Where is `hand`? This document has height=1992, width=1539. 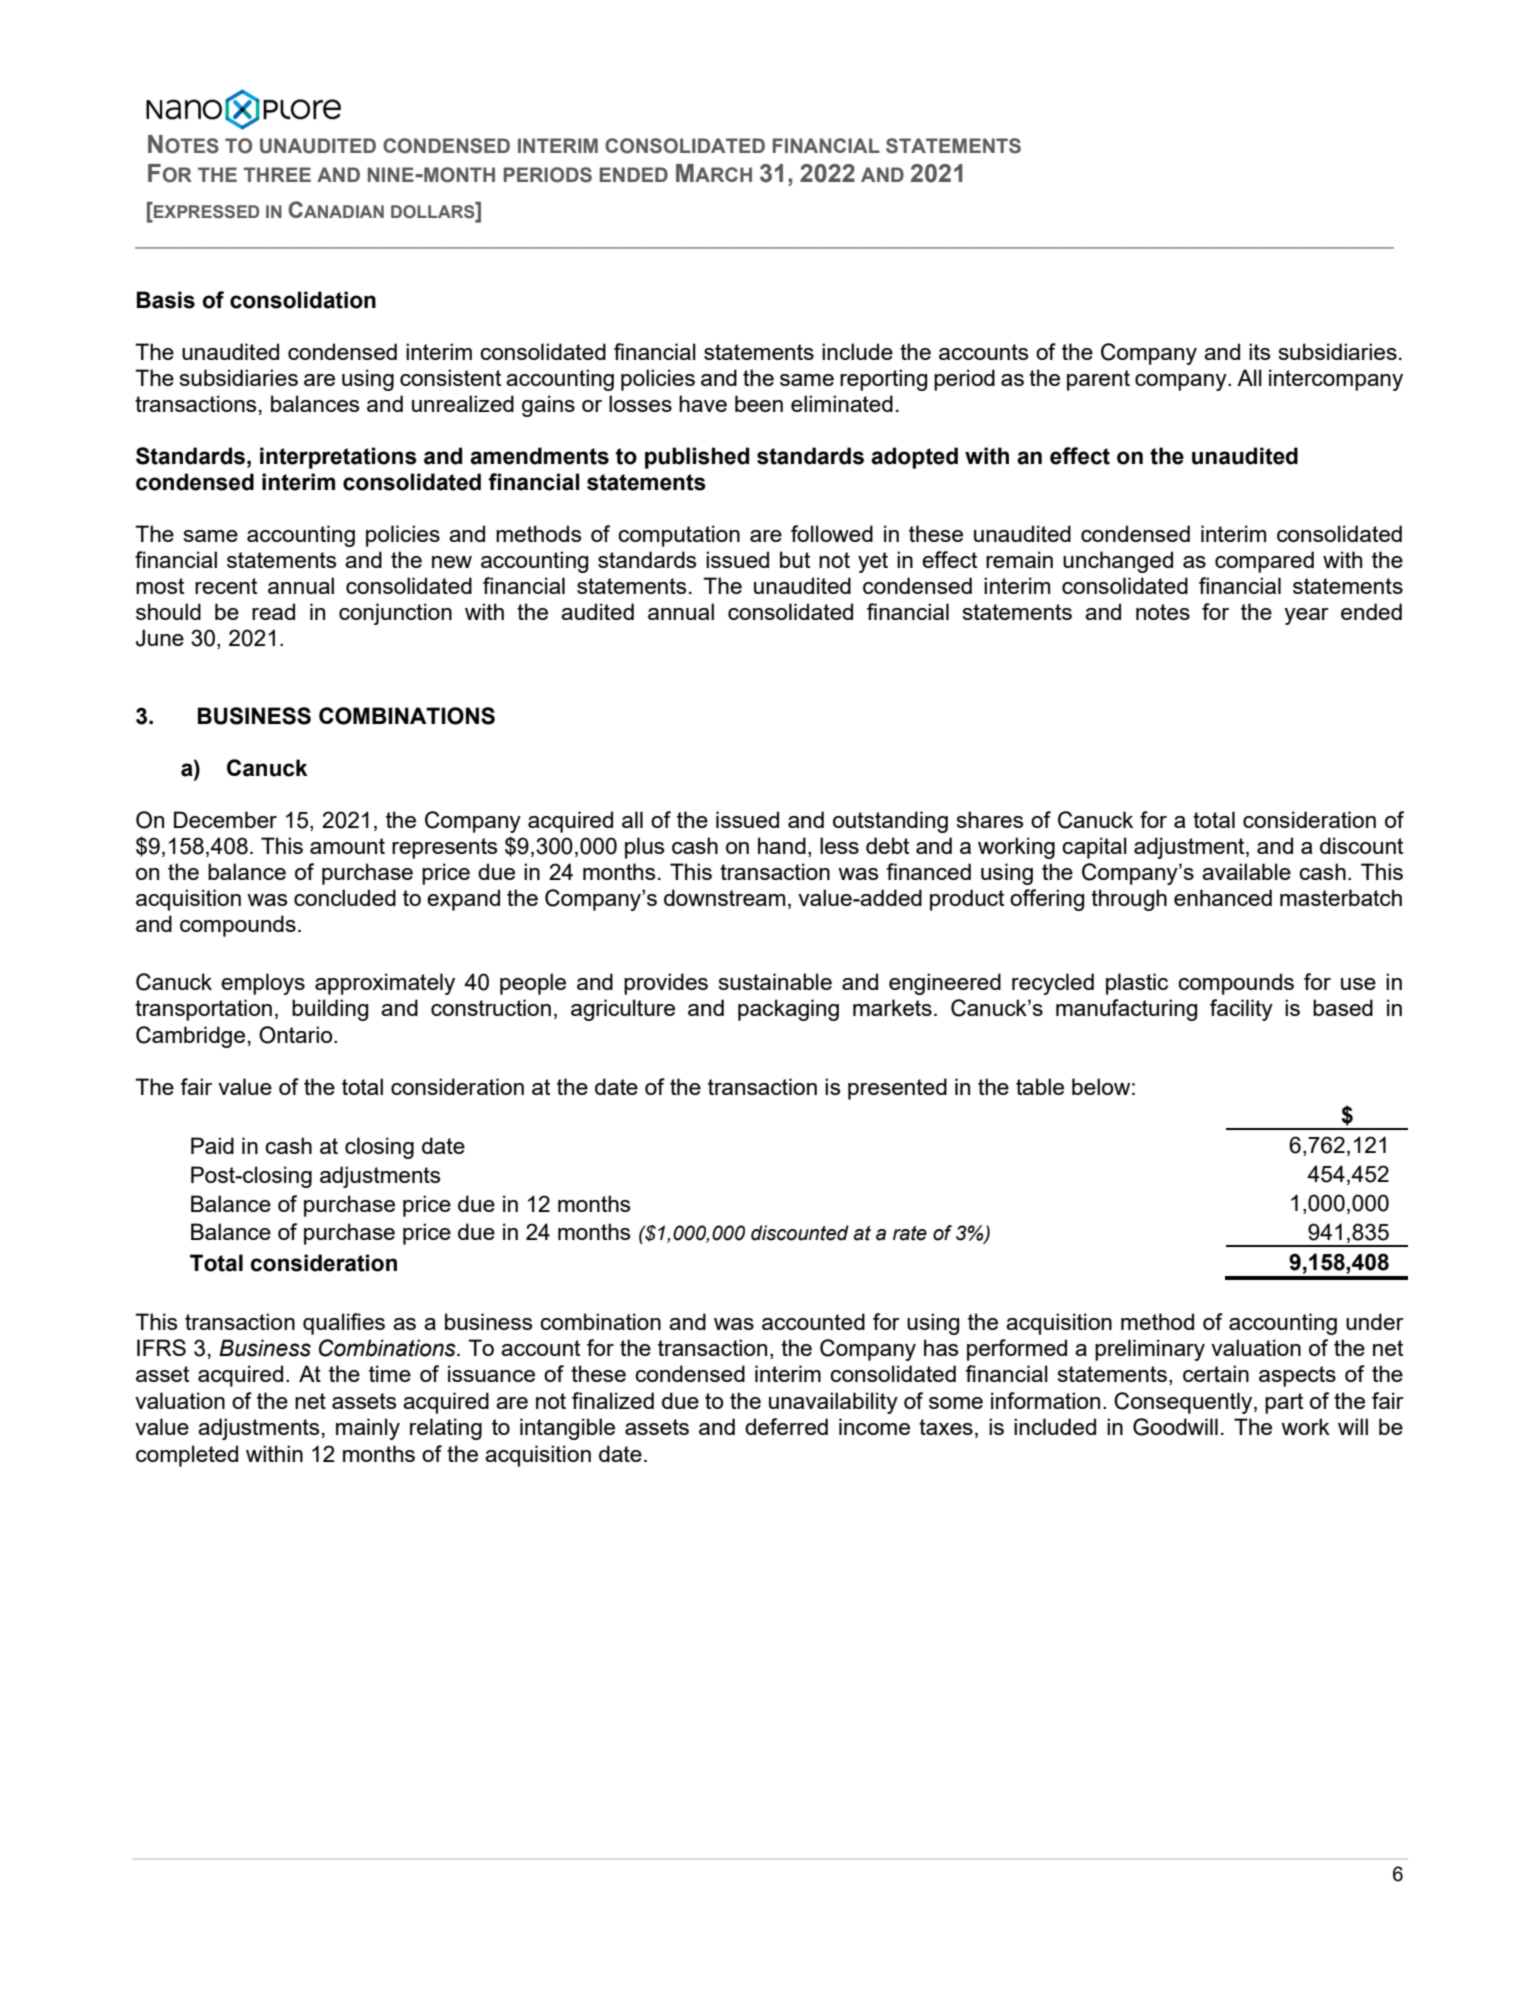 hand is located at coordinates (782, 845).
